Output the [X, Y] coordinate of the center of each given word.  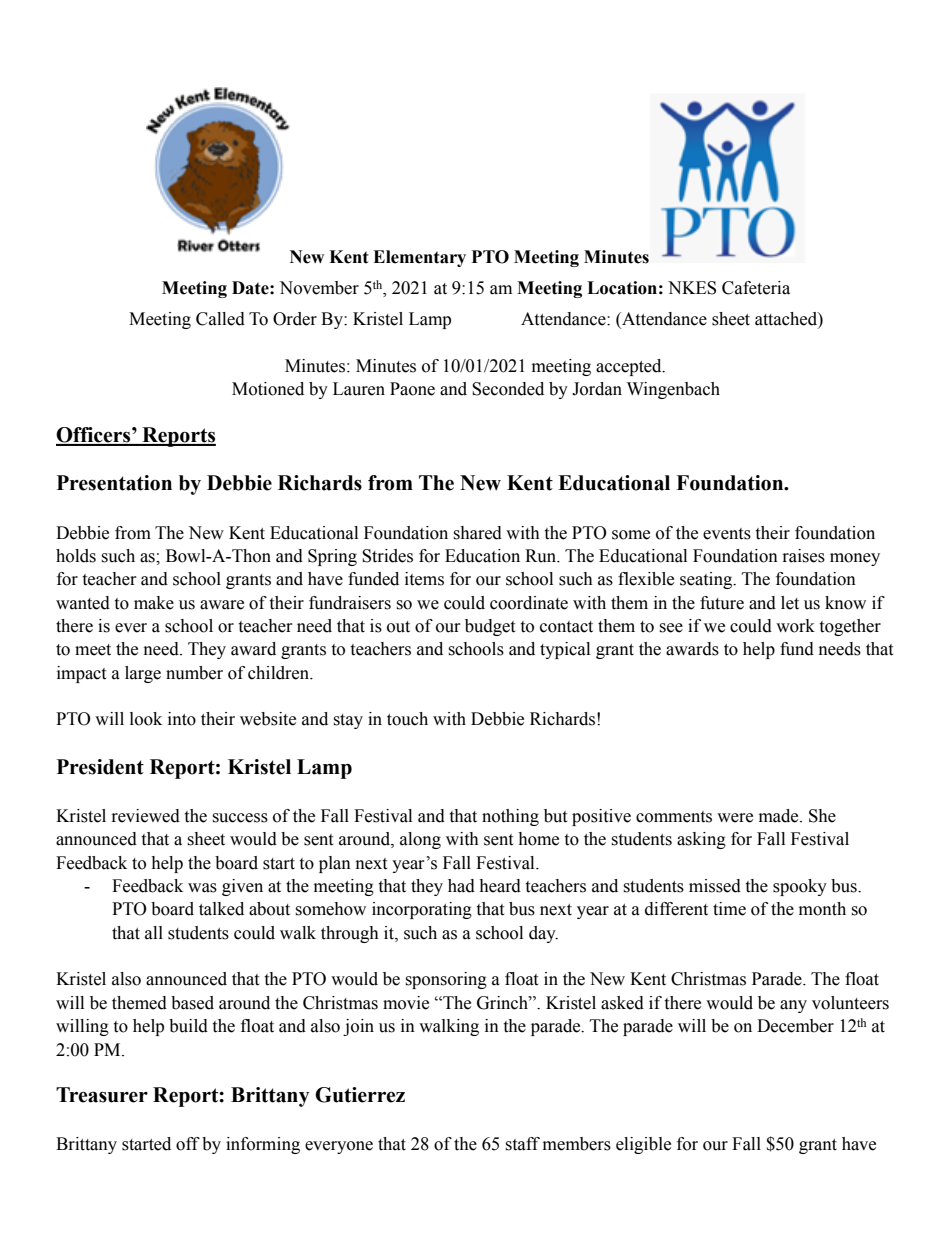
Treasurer [102, 1095]
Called [220, 319]
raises [804, 556]
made [780, 816]
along [420, 840]
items [424, 579]
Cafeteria [756, 288]
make [154, 603]
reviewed [146, 816]
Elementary [419, 258]
